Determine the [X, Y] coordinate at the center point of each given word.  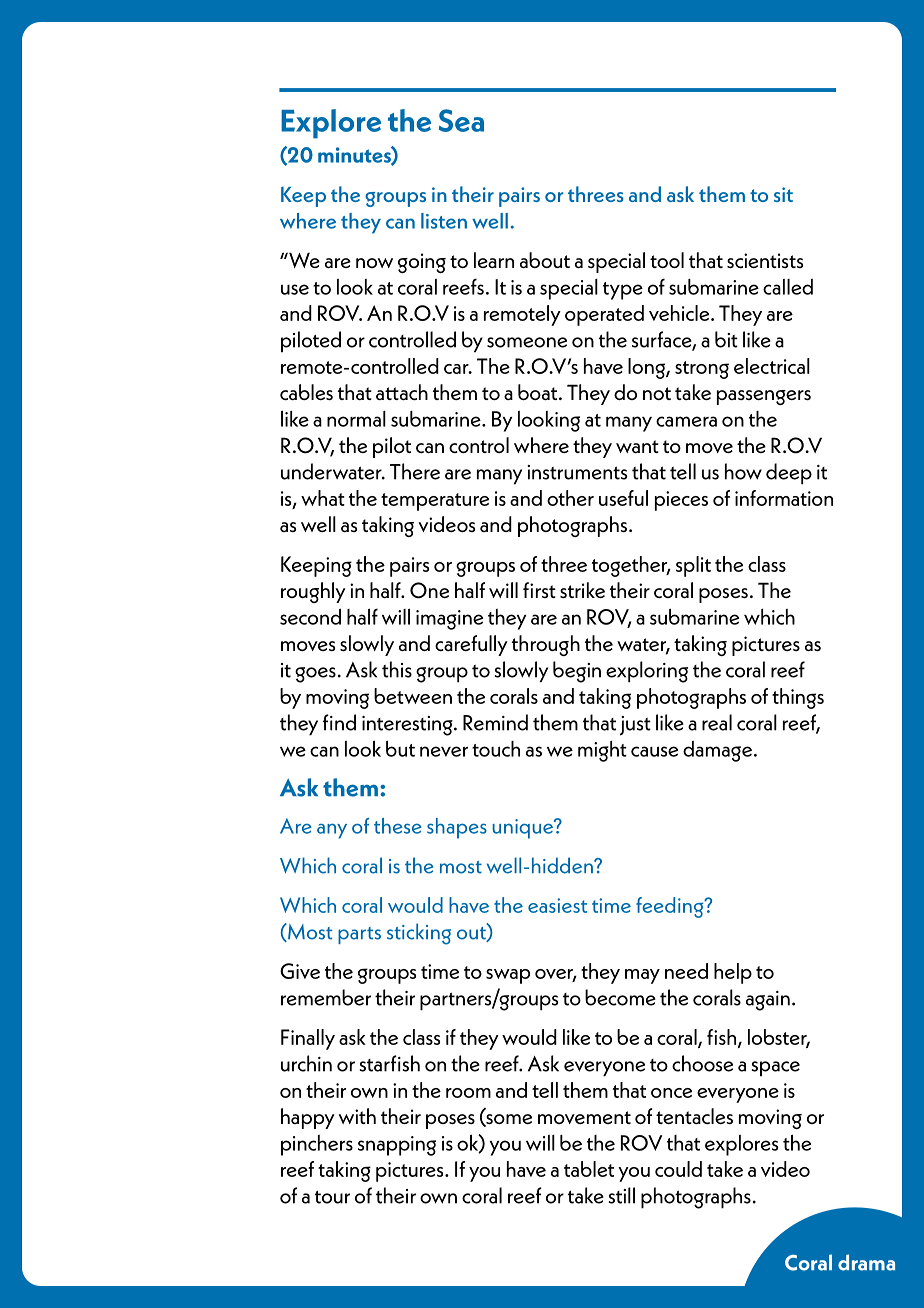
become [620, 997]
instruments [577, 472]
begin [577, 672]
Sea [461, 120]
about [545, 260]
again [768, 1001]
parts [359, 935]
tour [332, 1197]
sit [783, 194]
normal [356, 419]
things [798, 698]
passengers [764, 397]
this [397, 669]
